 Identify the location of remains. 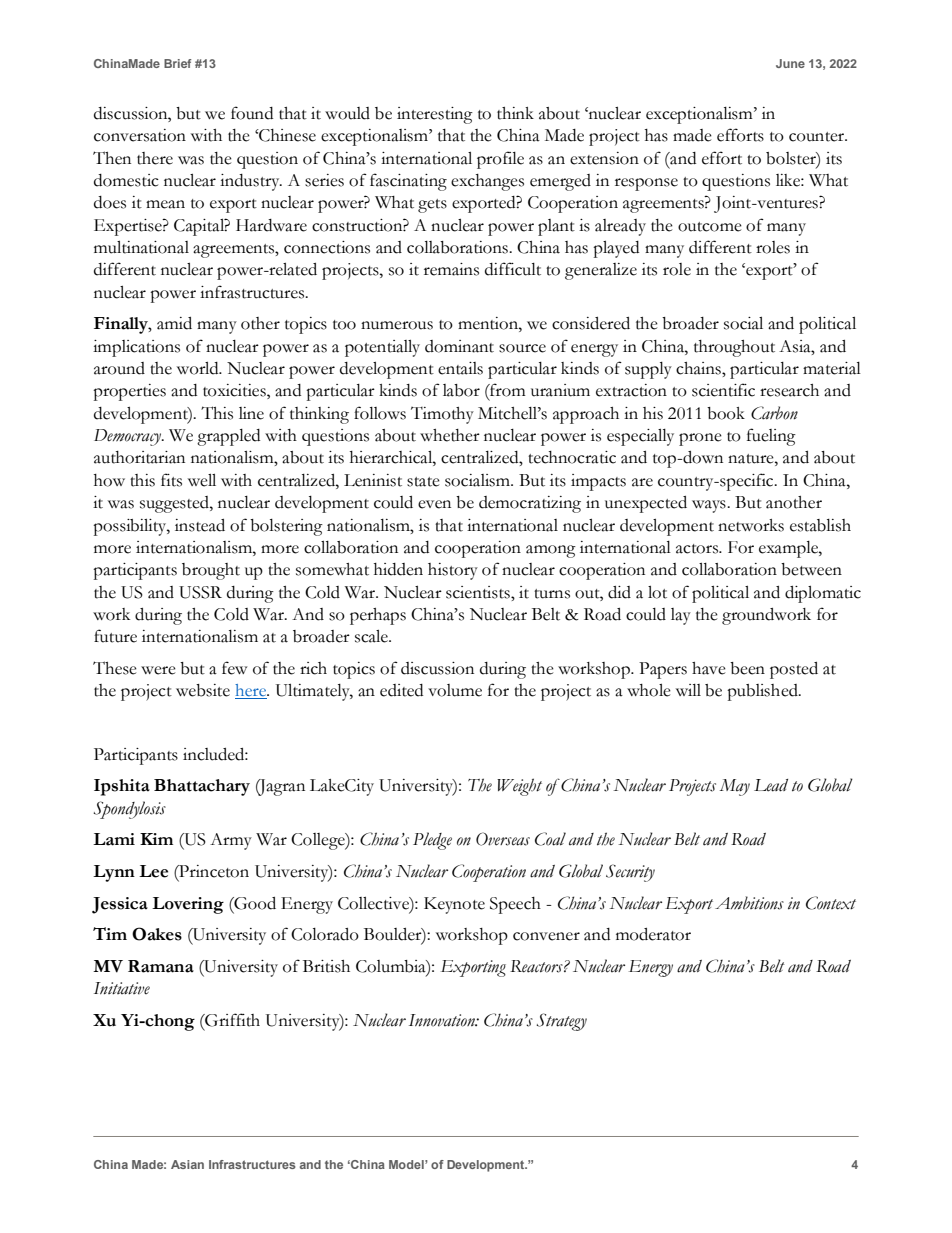
(451, 269).
